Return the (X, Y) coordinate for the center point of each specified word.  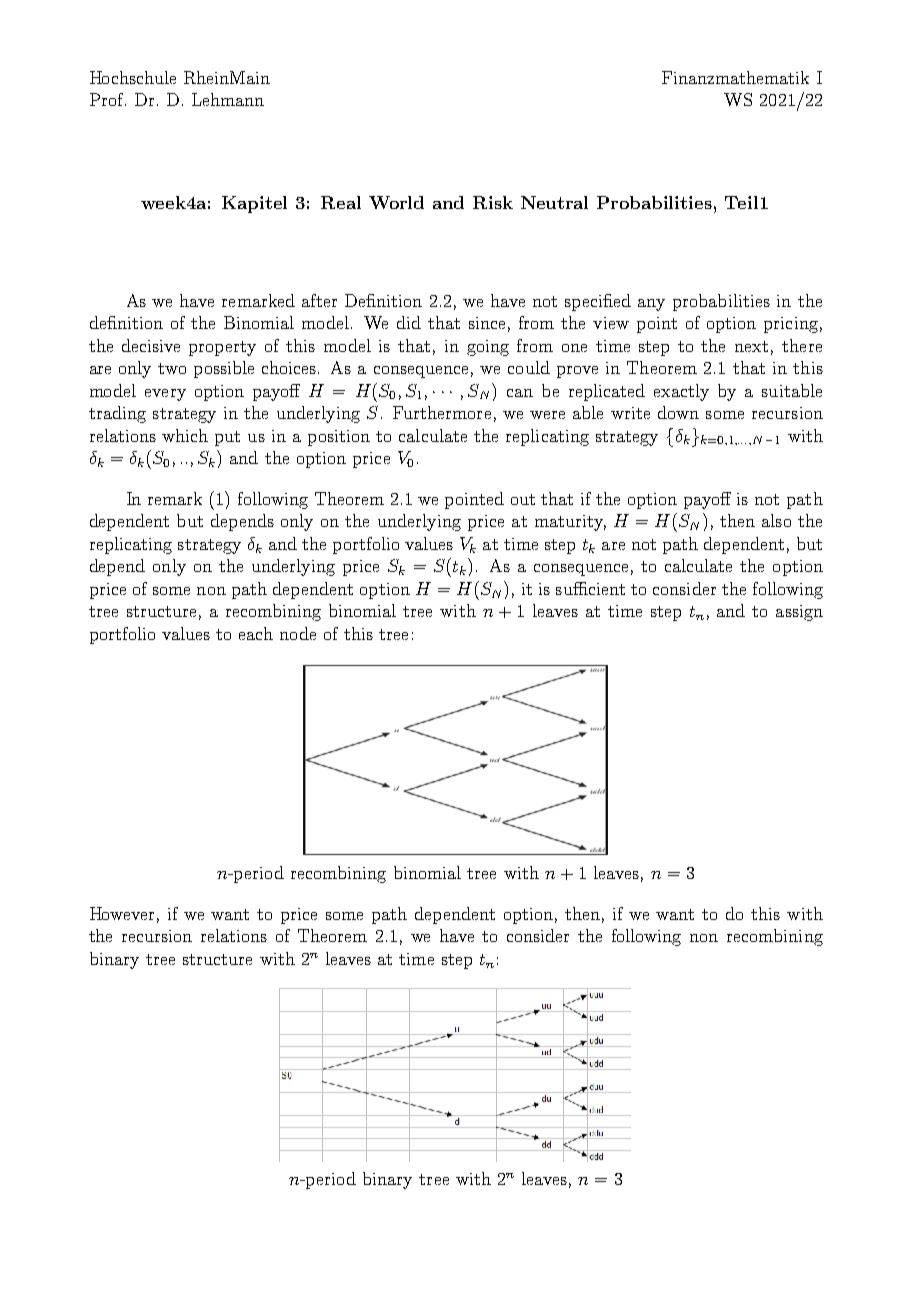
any (651, 305)
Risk (493, 202)
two (172, 368)
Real (341, 202)
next (751, 346)
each (256, 633)
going (488, 348)
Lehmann (228, 99)
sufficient (590, 588)
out (523, 499)
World (396, 202)
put (227, 438)
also (776, 520)
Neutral (554, 202)
